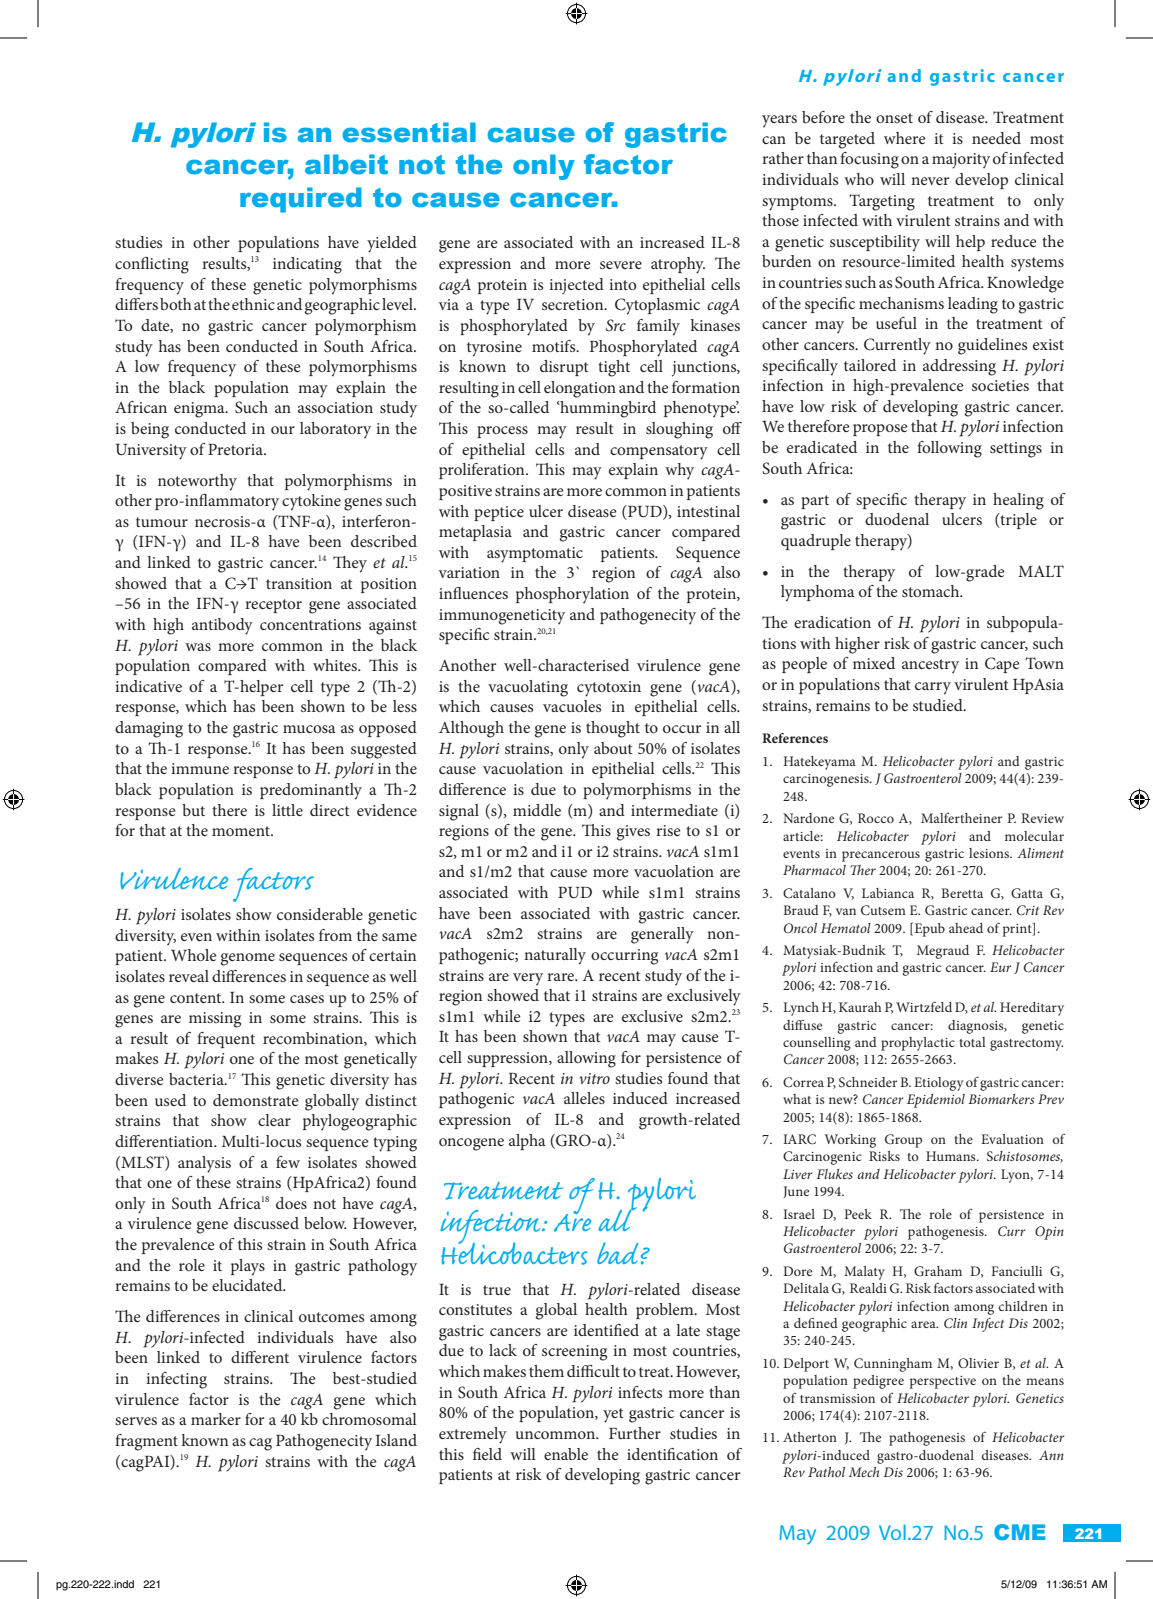 The width and height of the page is (1153, 1599). What do you see at coordinates (301, 200) in the page?
I see `required` at bounding box center [301, 200].
